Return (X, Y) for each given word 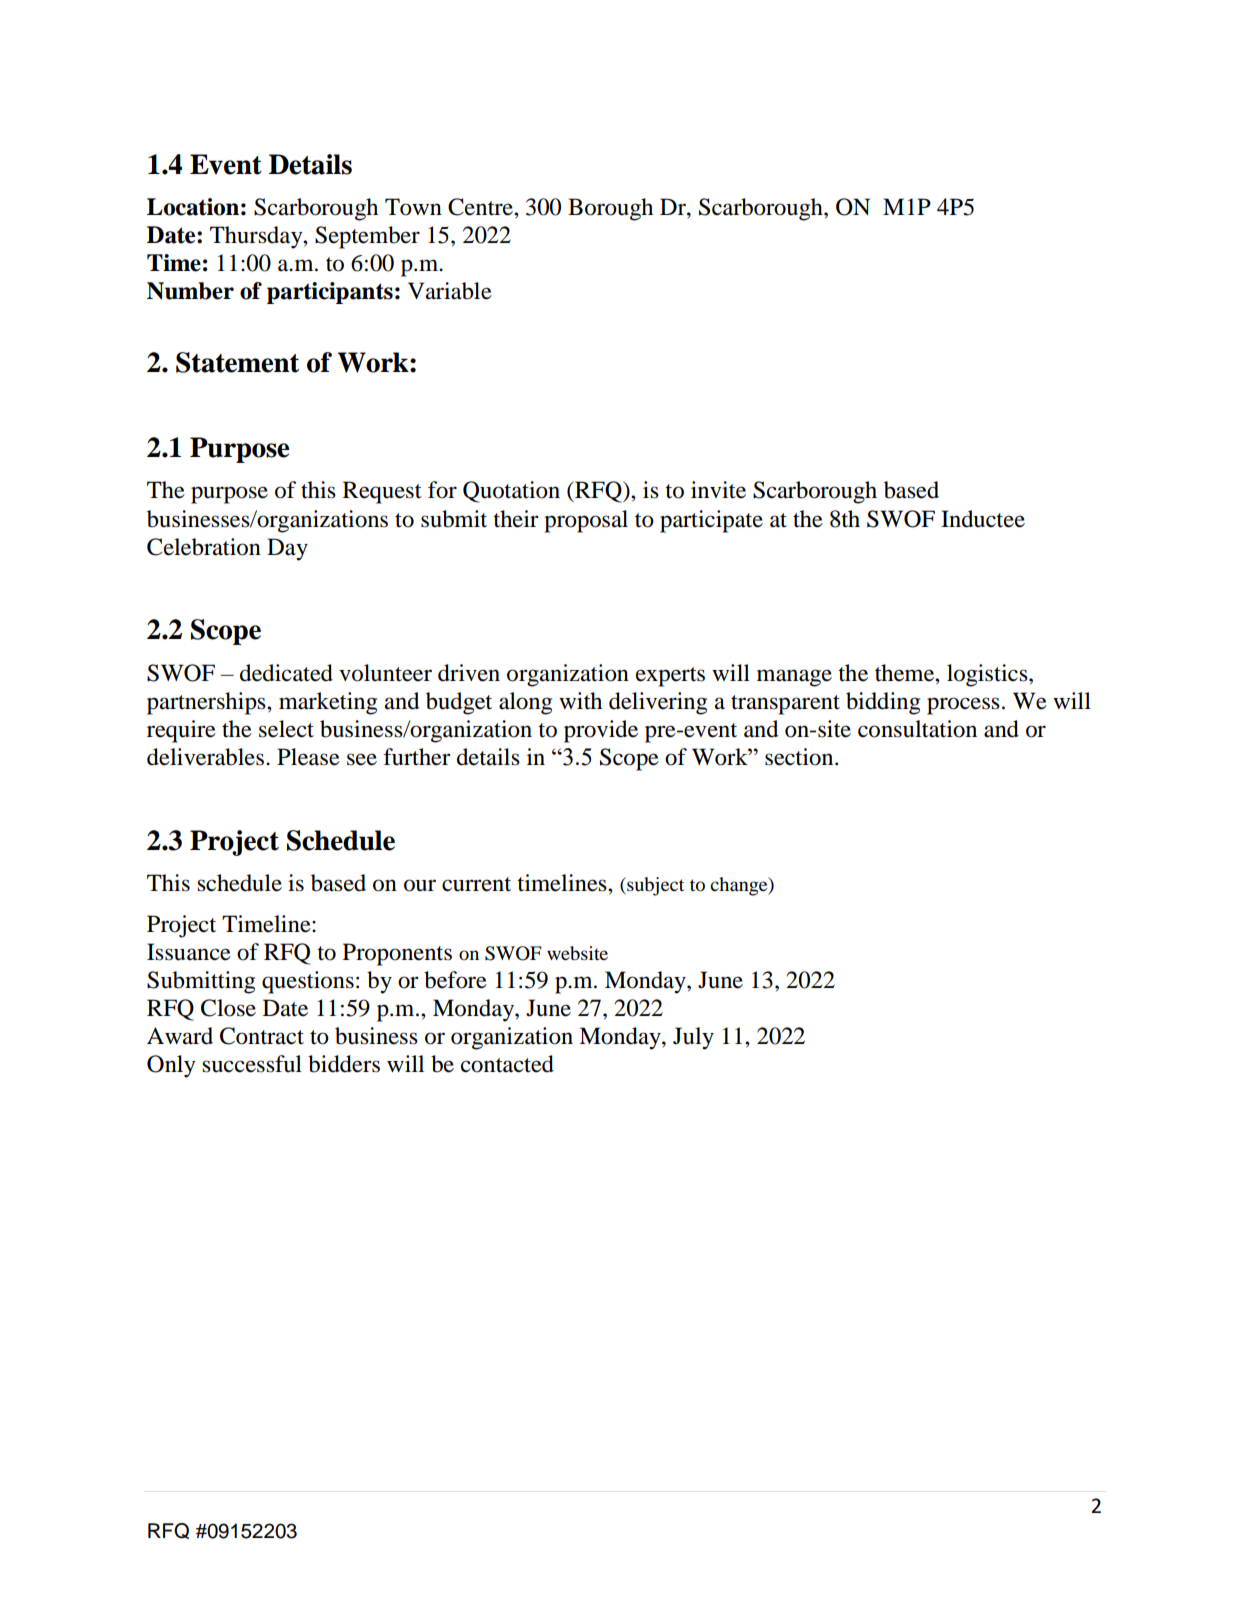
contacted (507, 1064)
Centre (481, 207)
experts (670, 677)
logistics (988, 675)
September (367, 237)
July (693, 1038)
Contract (262, 1036)
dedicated (286, 673)
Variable (450, 291)
